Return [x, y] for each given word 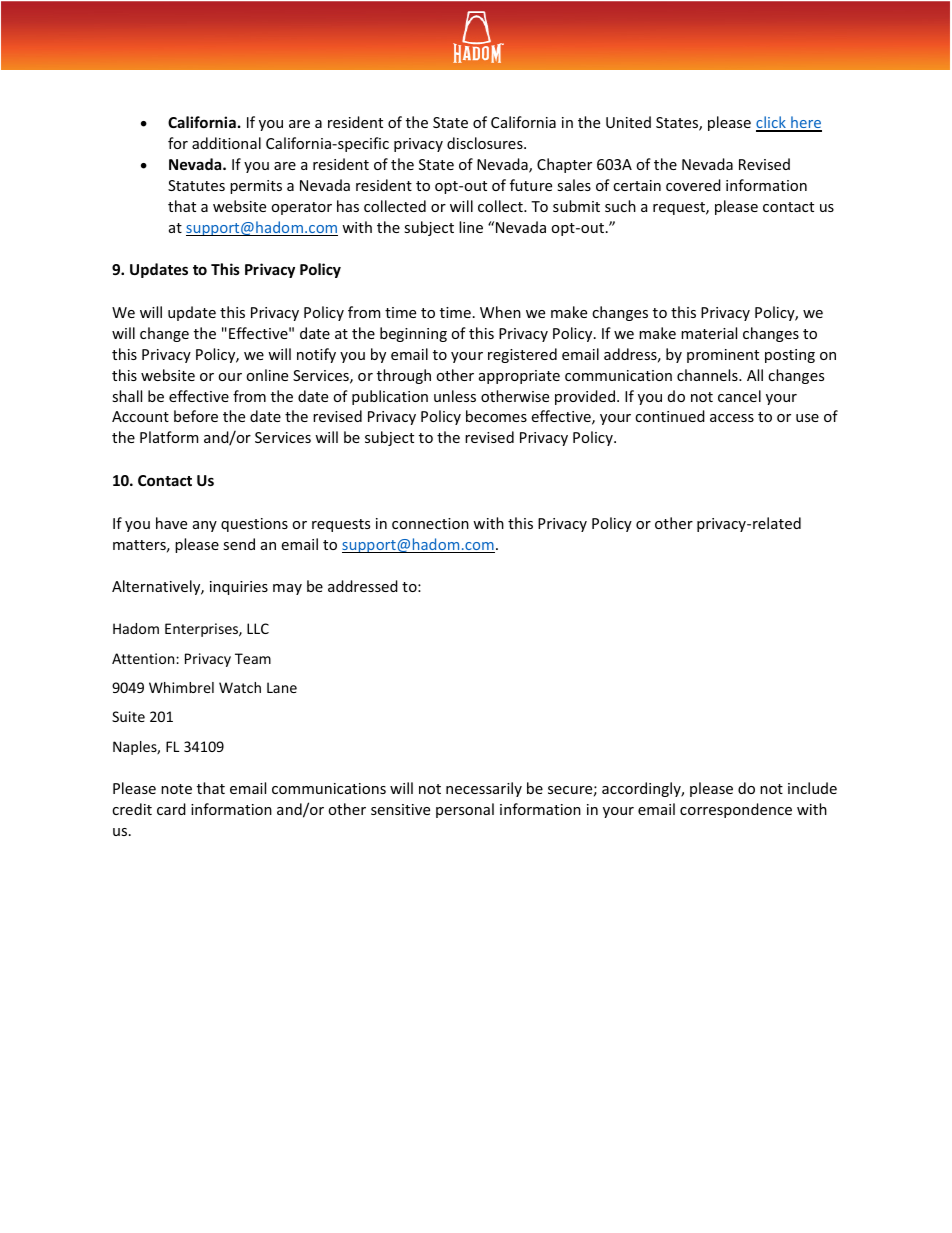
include [812, 788]
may [287, 589]
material [709, 333]
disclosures [486, 143]
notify [316, 355]
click [772, 123]
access [732, 418]
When [500, 312]
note [176, 789]
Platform [169, 437]
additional [226, 143]
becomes [496, 416]
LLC [258, 628]
